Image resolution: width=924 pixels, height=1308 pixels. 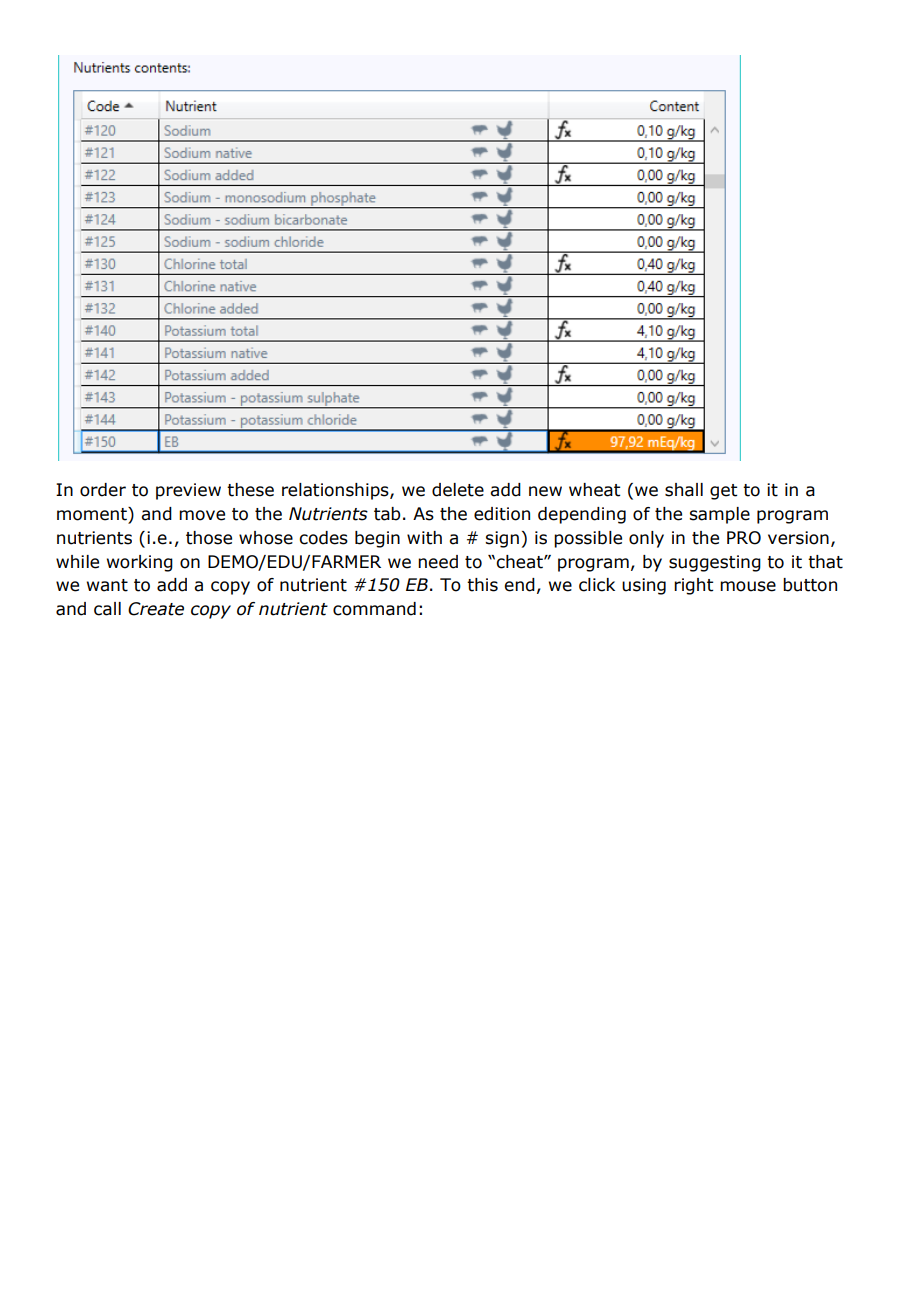 What do you see at coordinates (374, 609) in the page?
I see `command` at bounding box center [374, 609].
